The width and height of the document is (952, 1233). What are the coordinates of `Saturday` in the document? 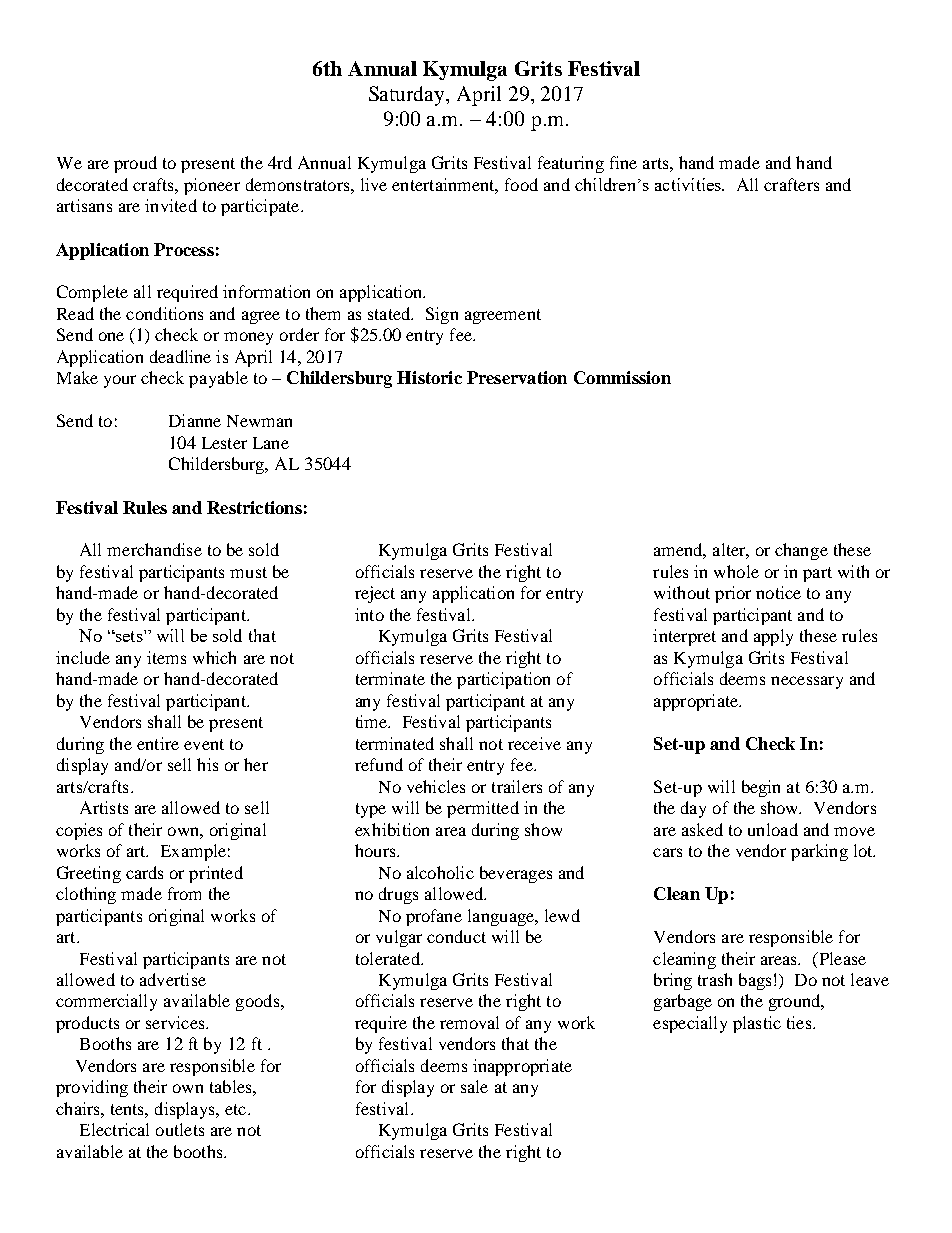 It's located at (408, 96).
